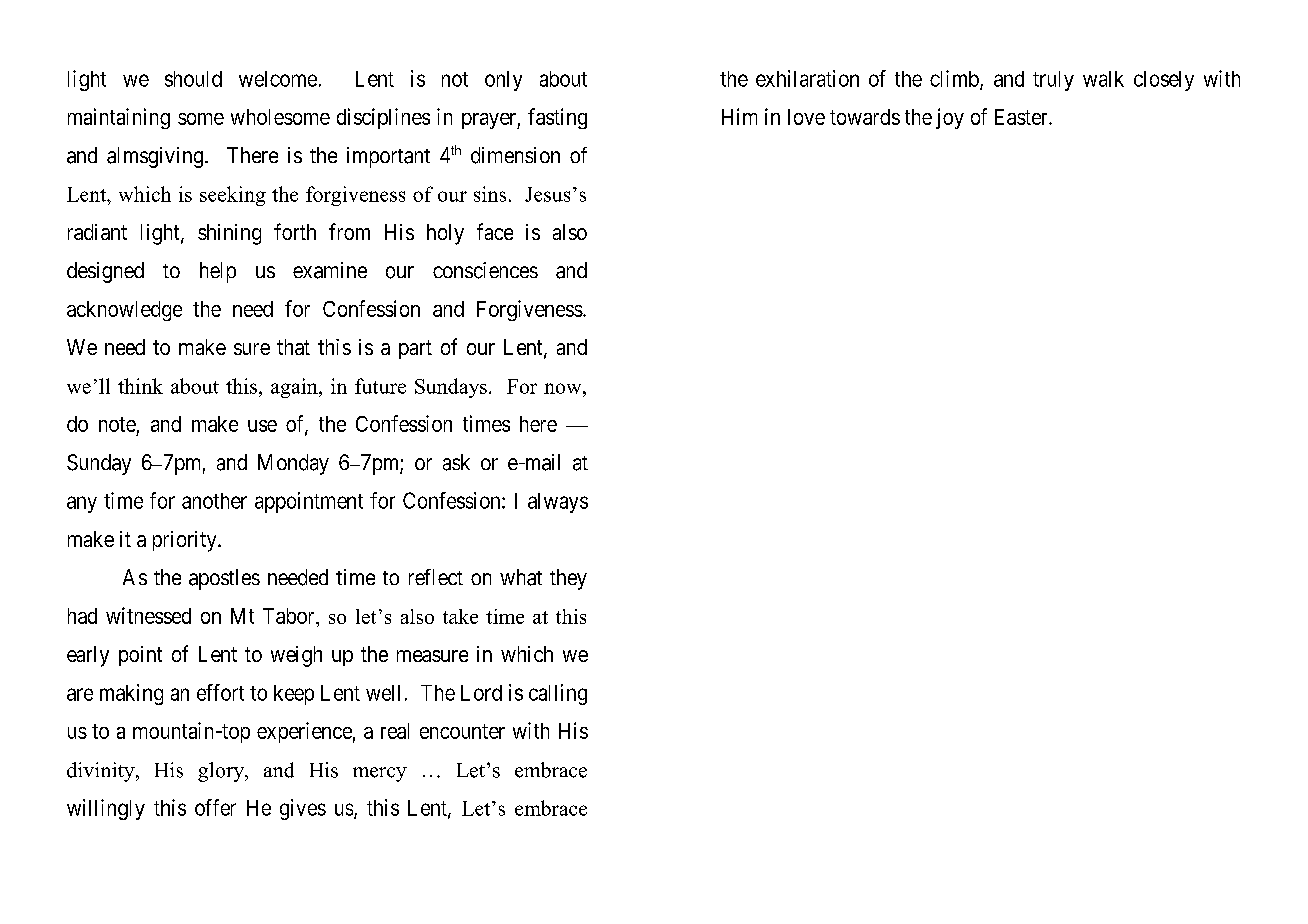 Image resolution: width=1308 pixels, height=924 pixels. I want to click on they, so click(568, 579).
